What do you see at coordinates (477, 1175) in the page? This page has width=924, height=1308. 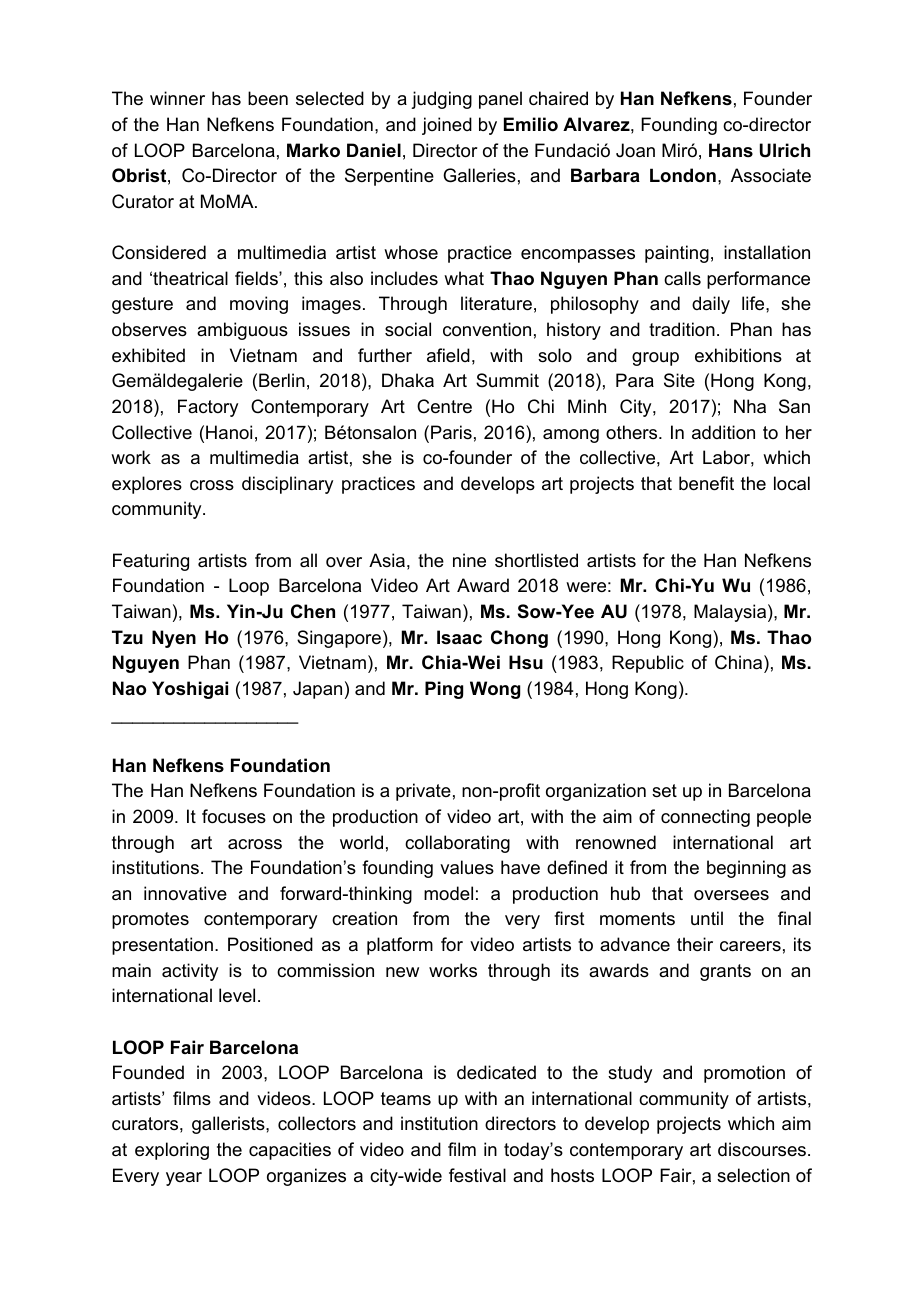 I see `festival` at bounding box center [477, 1175].
